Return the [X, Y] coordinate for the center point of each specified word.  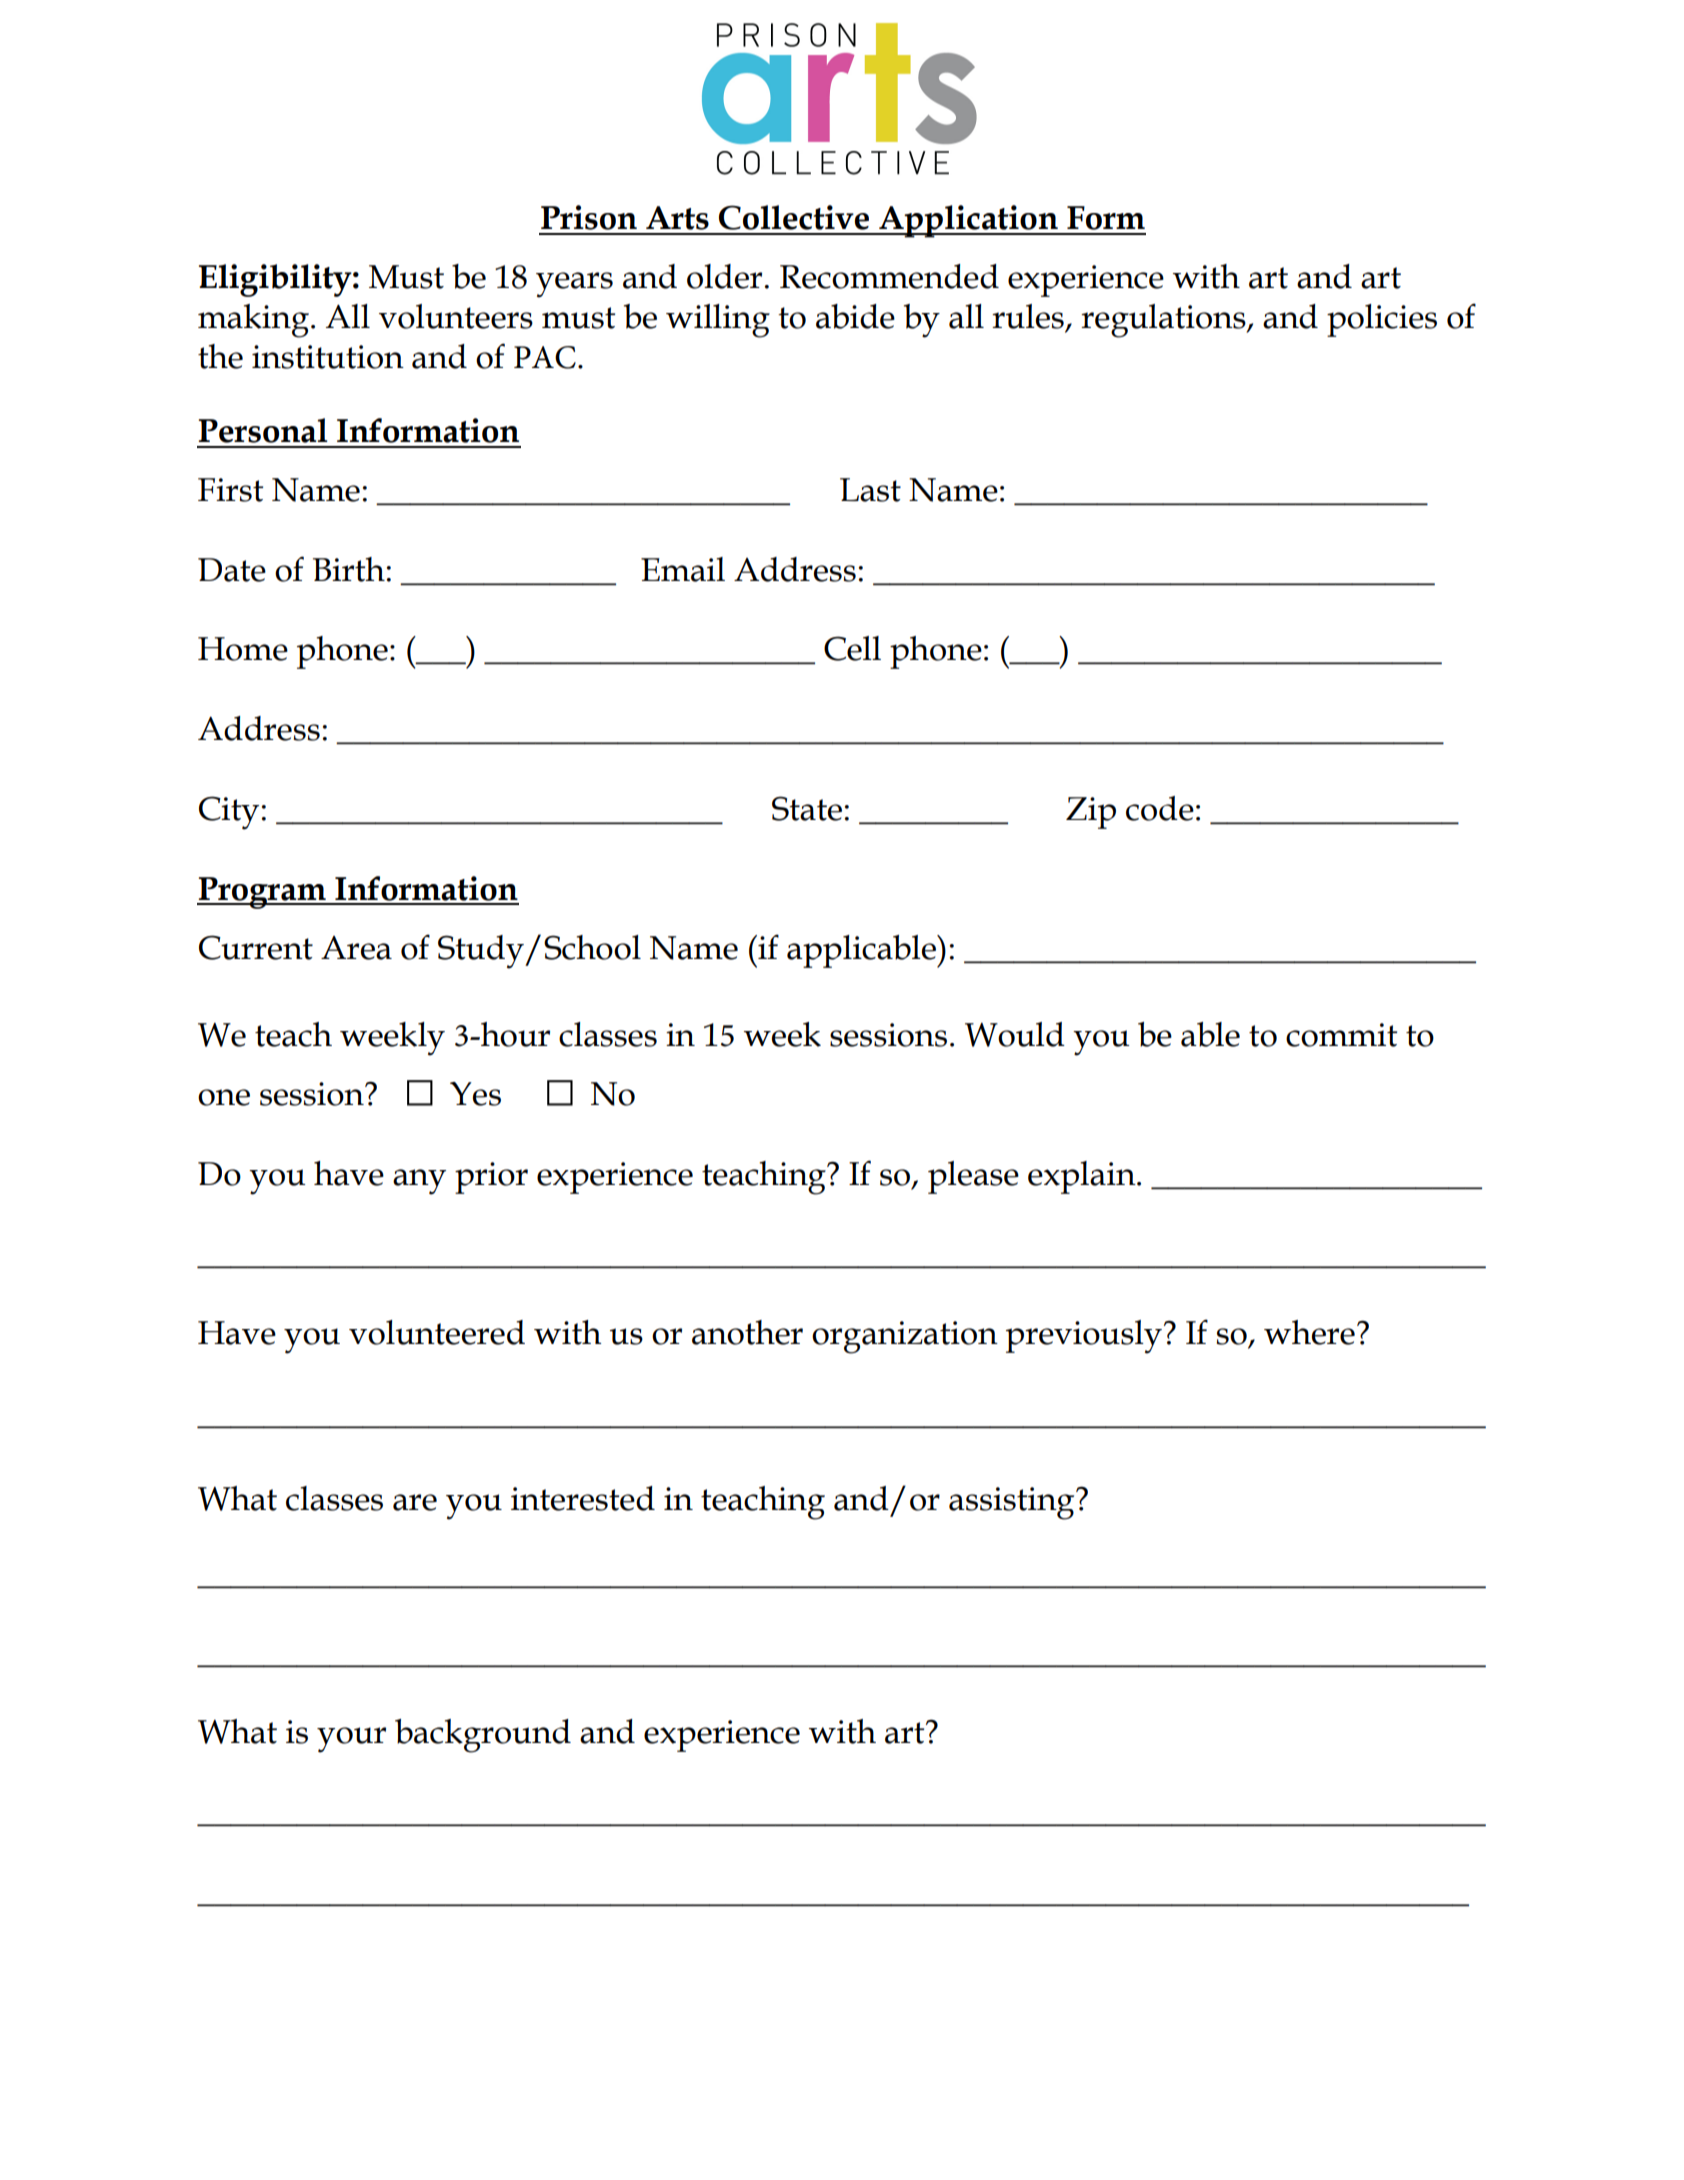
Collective [794, 217]
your [351, 1740]
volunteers [456, 316]
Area [356, 948]
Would [1015, 1034]
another [747, 1332]
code [1160, 808]
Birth [349, 569]
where [1309, 1332]
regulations [1164, 321]
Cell [852, 648]
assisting [1013, 1503]
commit [1341, 1035]
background [483, 1736]
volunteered [437, 1332]
